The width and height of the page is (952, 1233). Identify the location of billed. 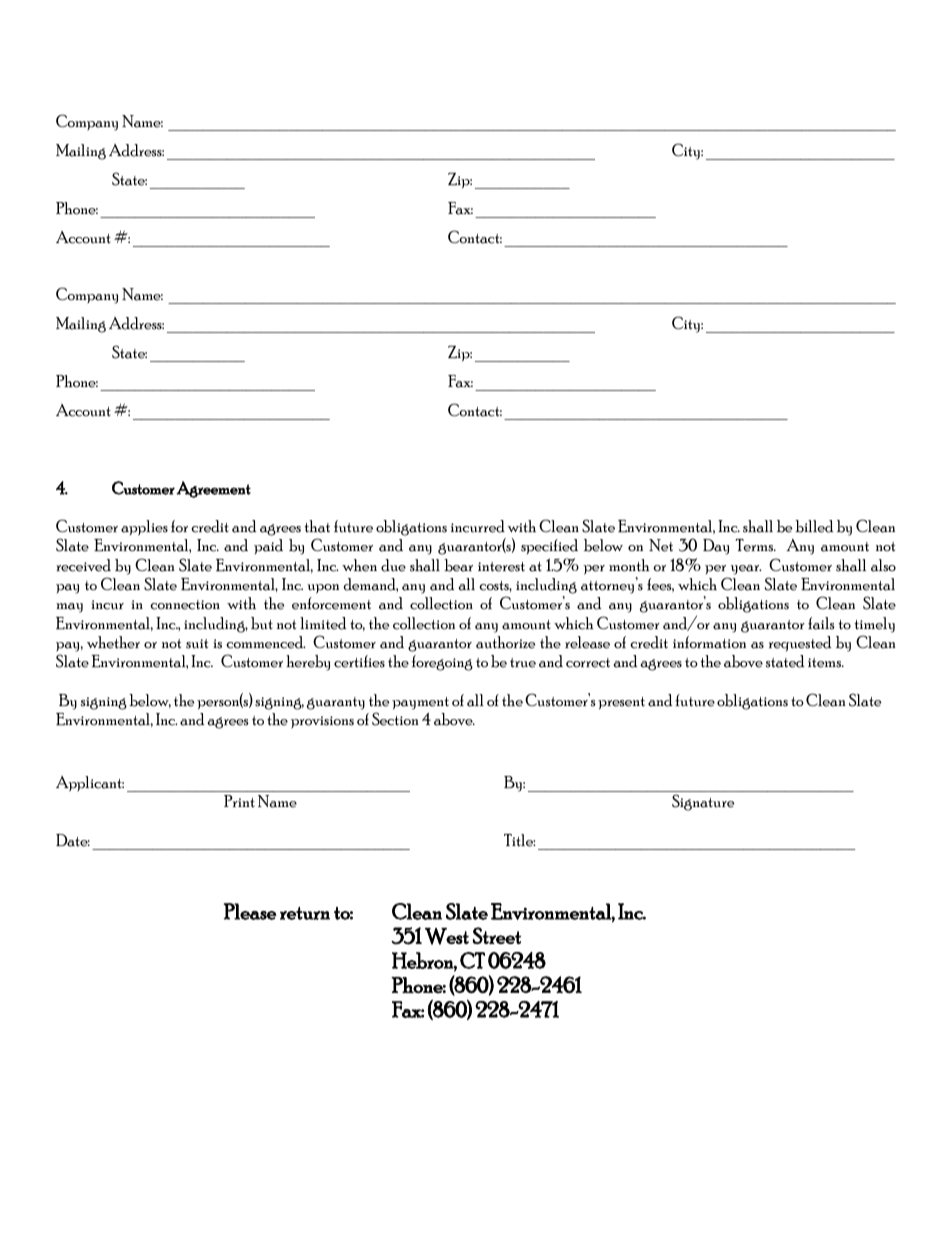
(814, 526).
